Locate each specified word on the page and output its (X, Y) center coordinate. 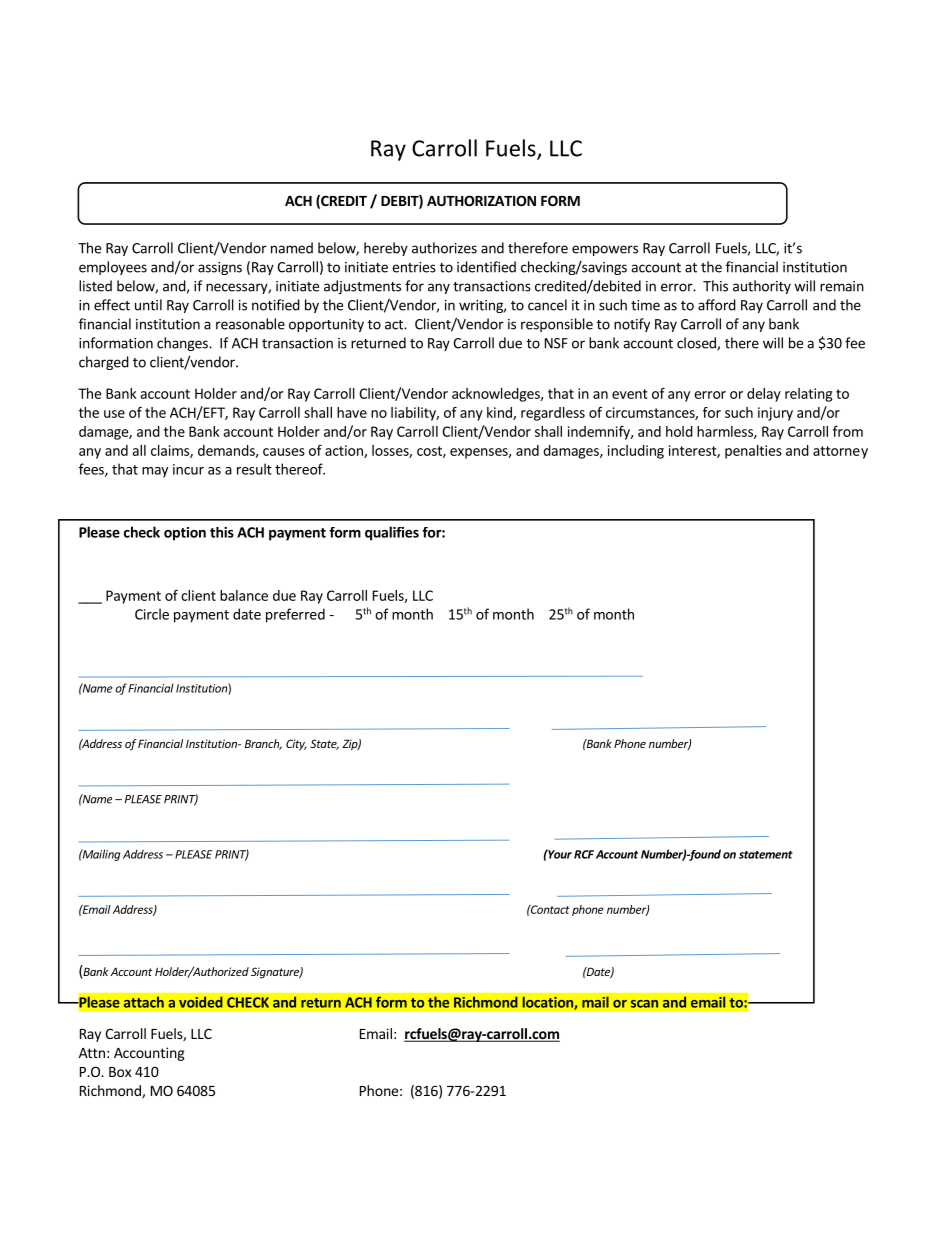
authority (762, 287)
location (548, 1003)
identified (486, 267)
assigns (220, 268)
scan (644, 1004)
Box (120, 1072)
